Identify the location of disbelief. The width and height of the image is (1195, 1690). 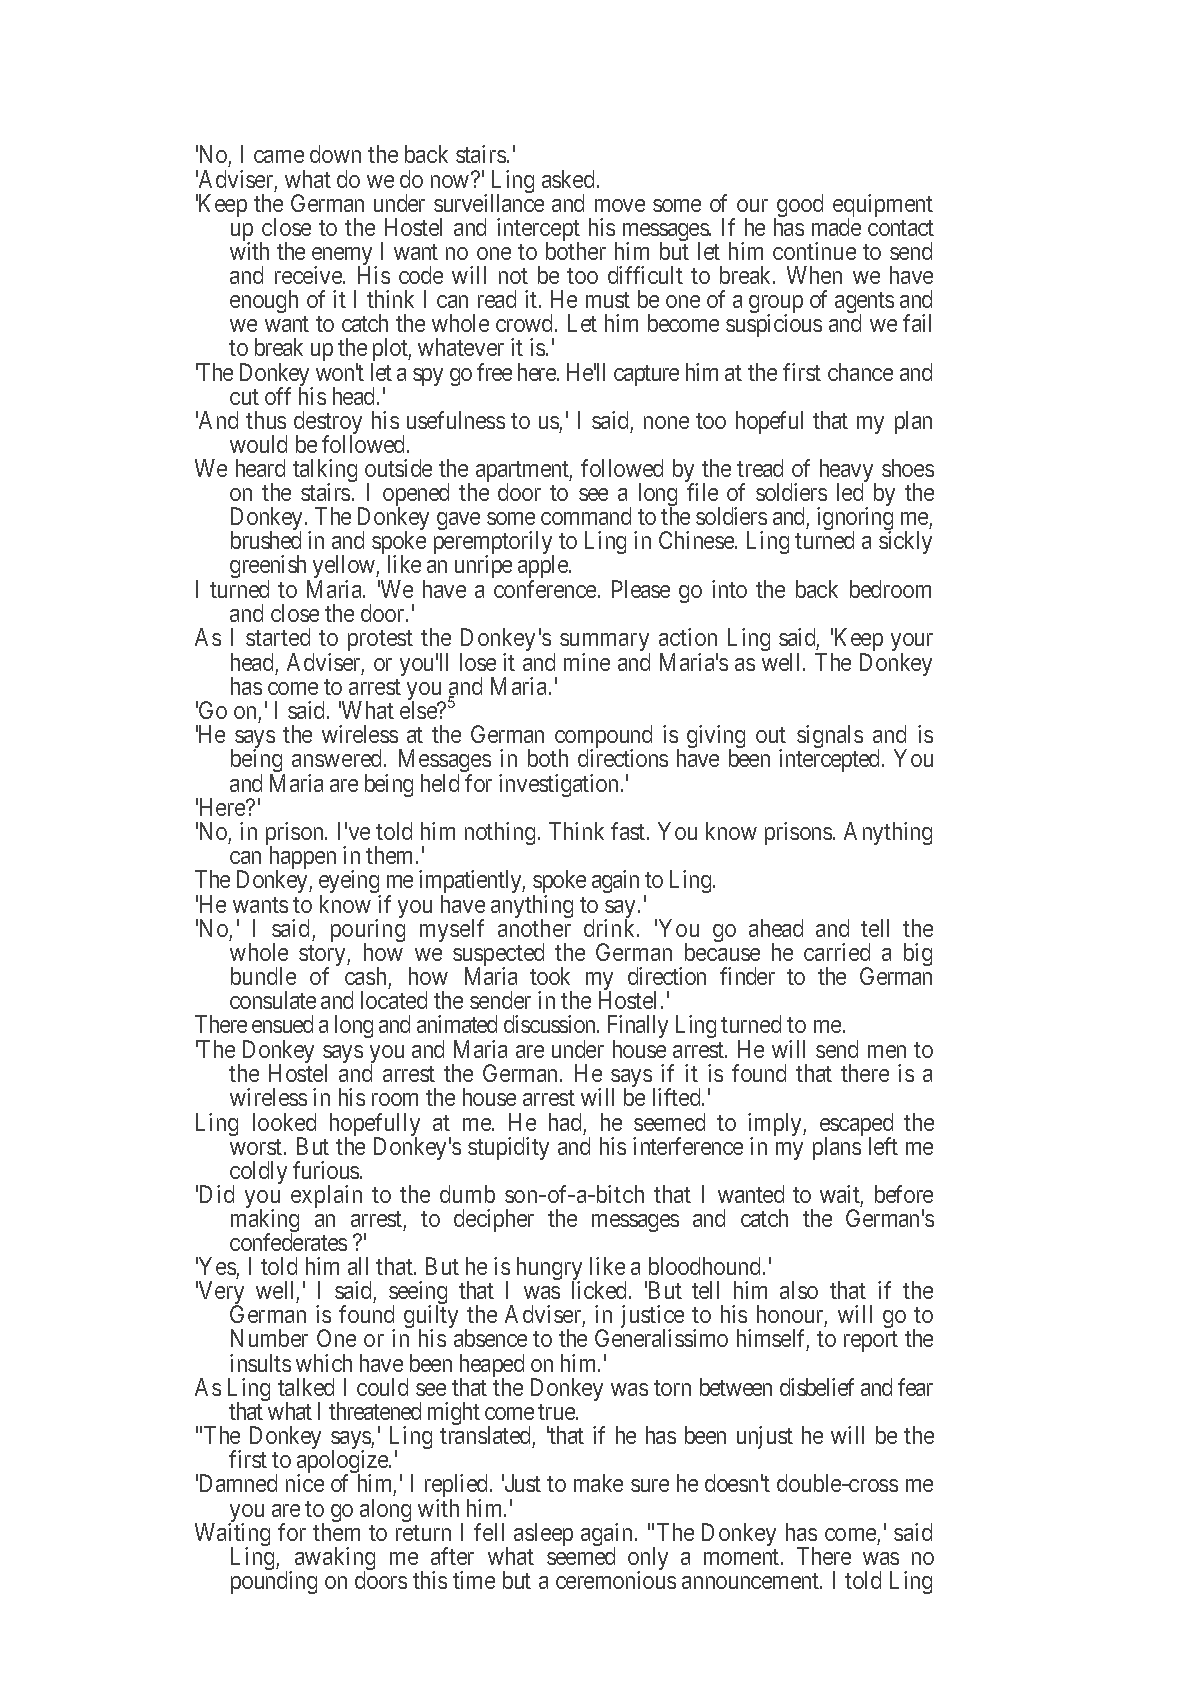
(817, 1387).
